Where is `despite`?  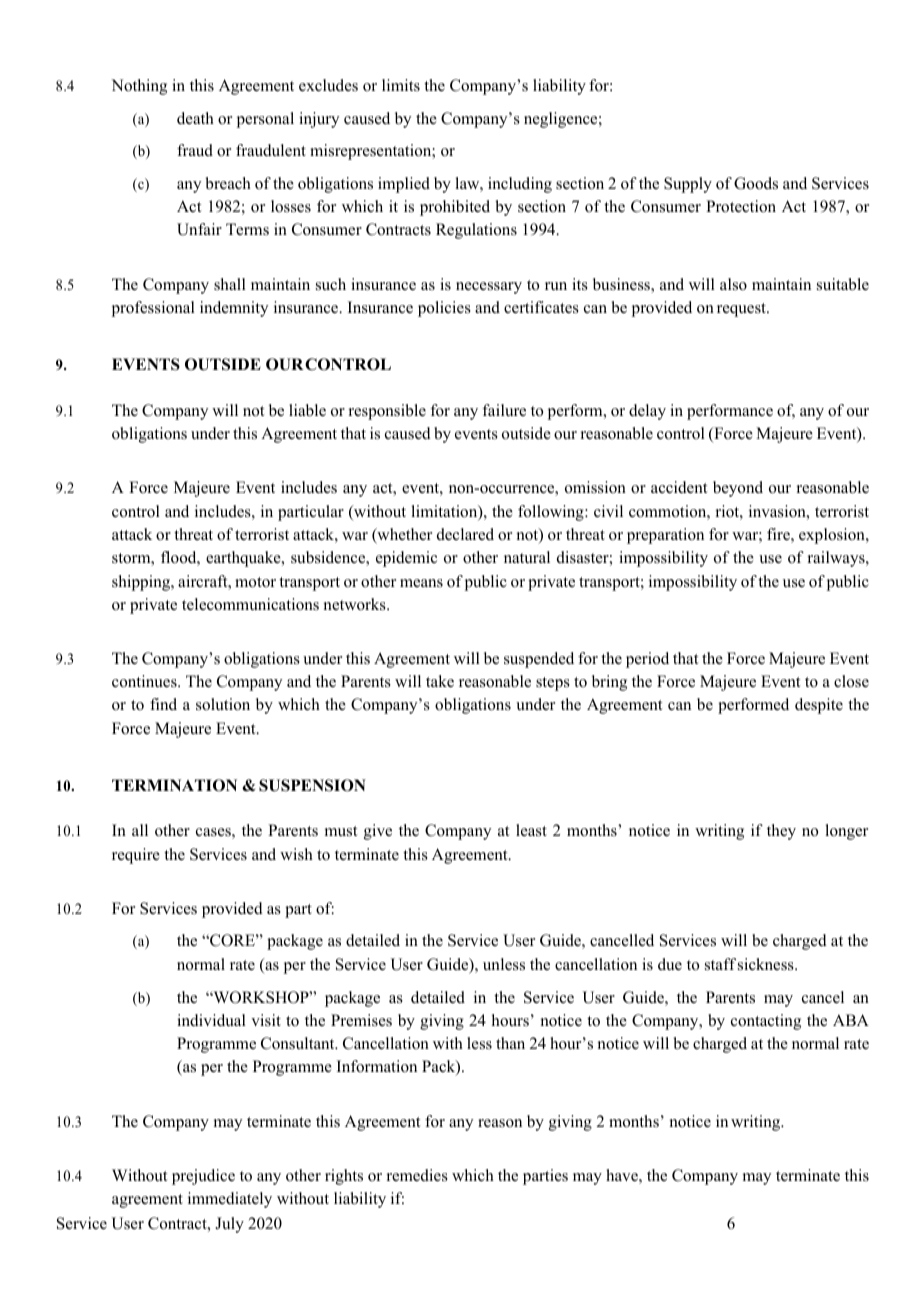
despite is located at coordinates (819, 706).
